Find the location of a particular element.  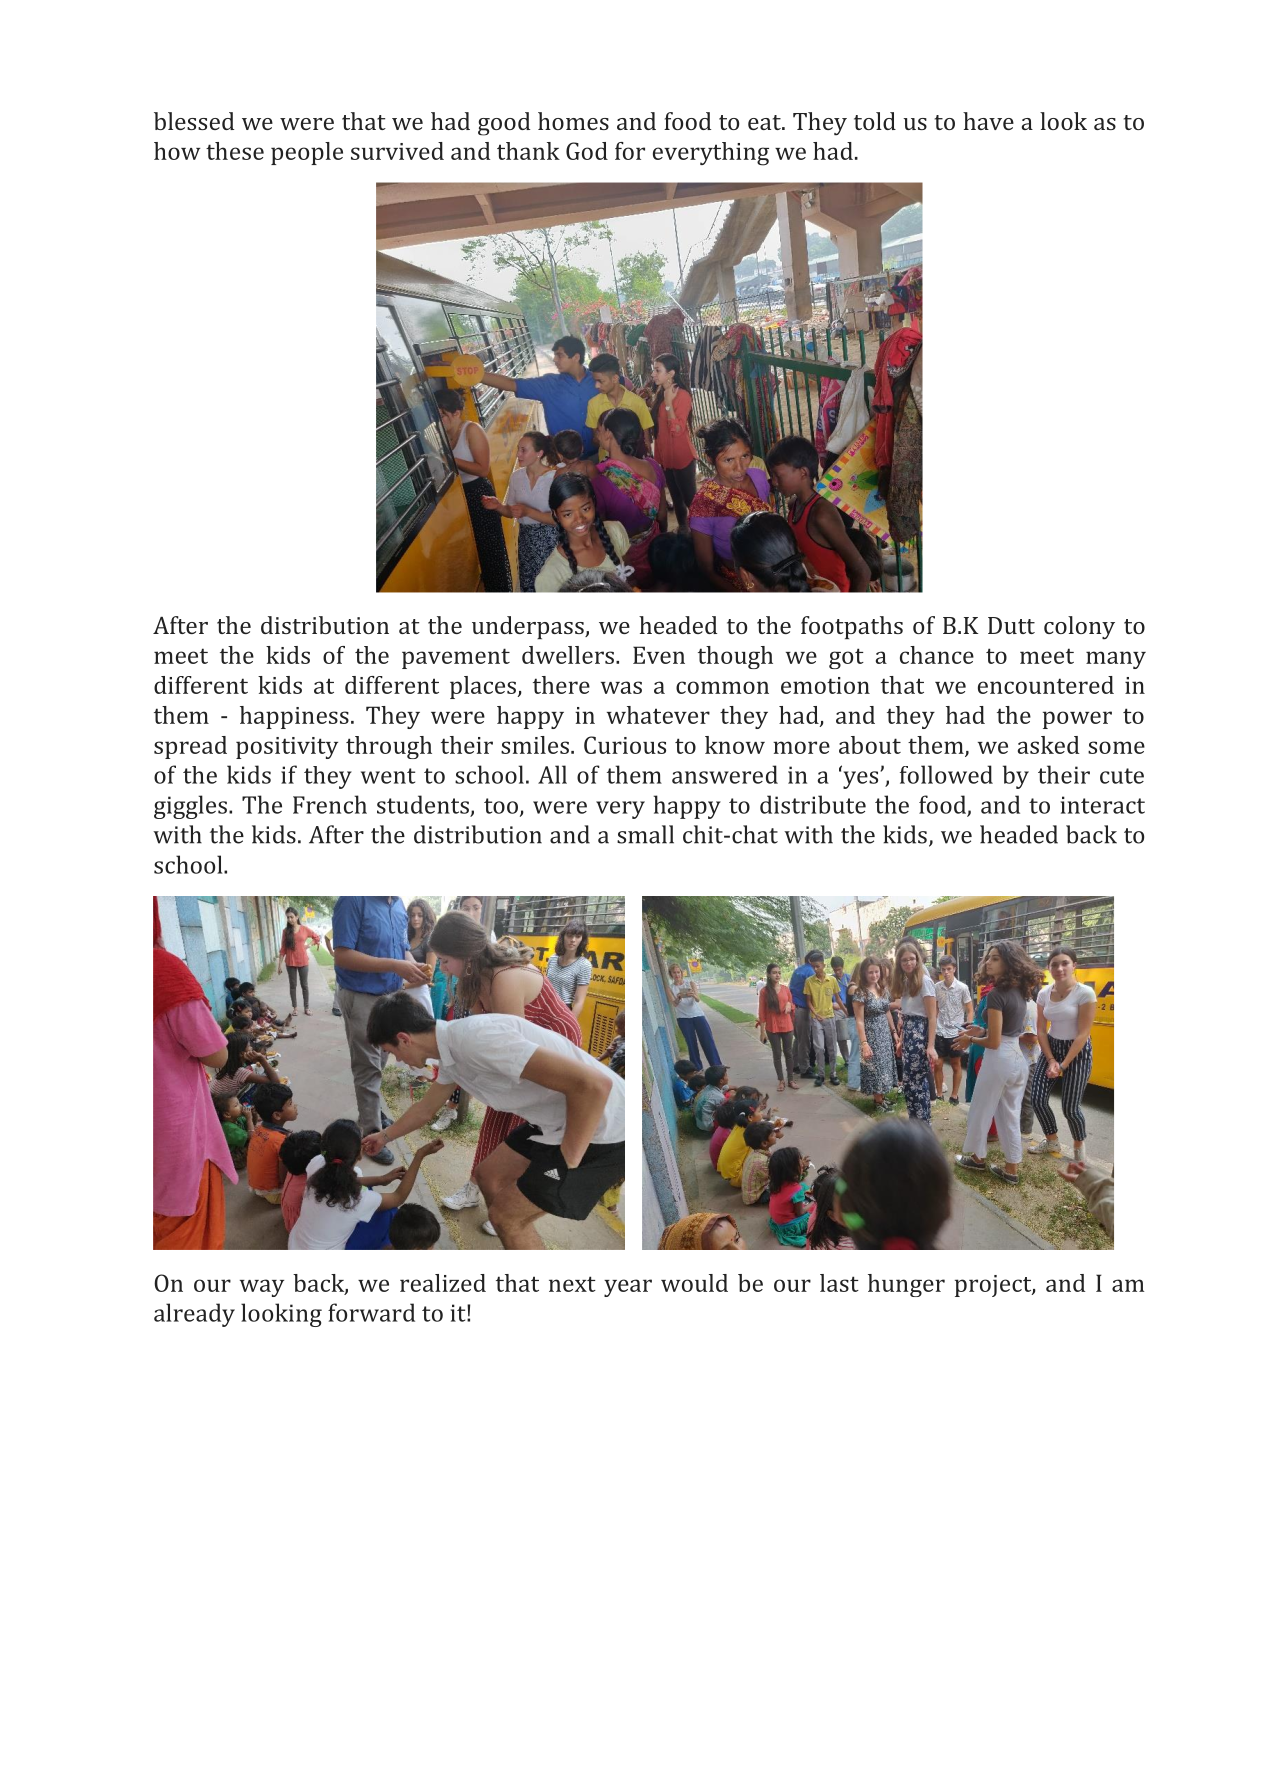

asked is located at coordinates (1048, 745).
